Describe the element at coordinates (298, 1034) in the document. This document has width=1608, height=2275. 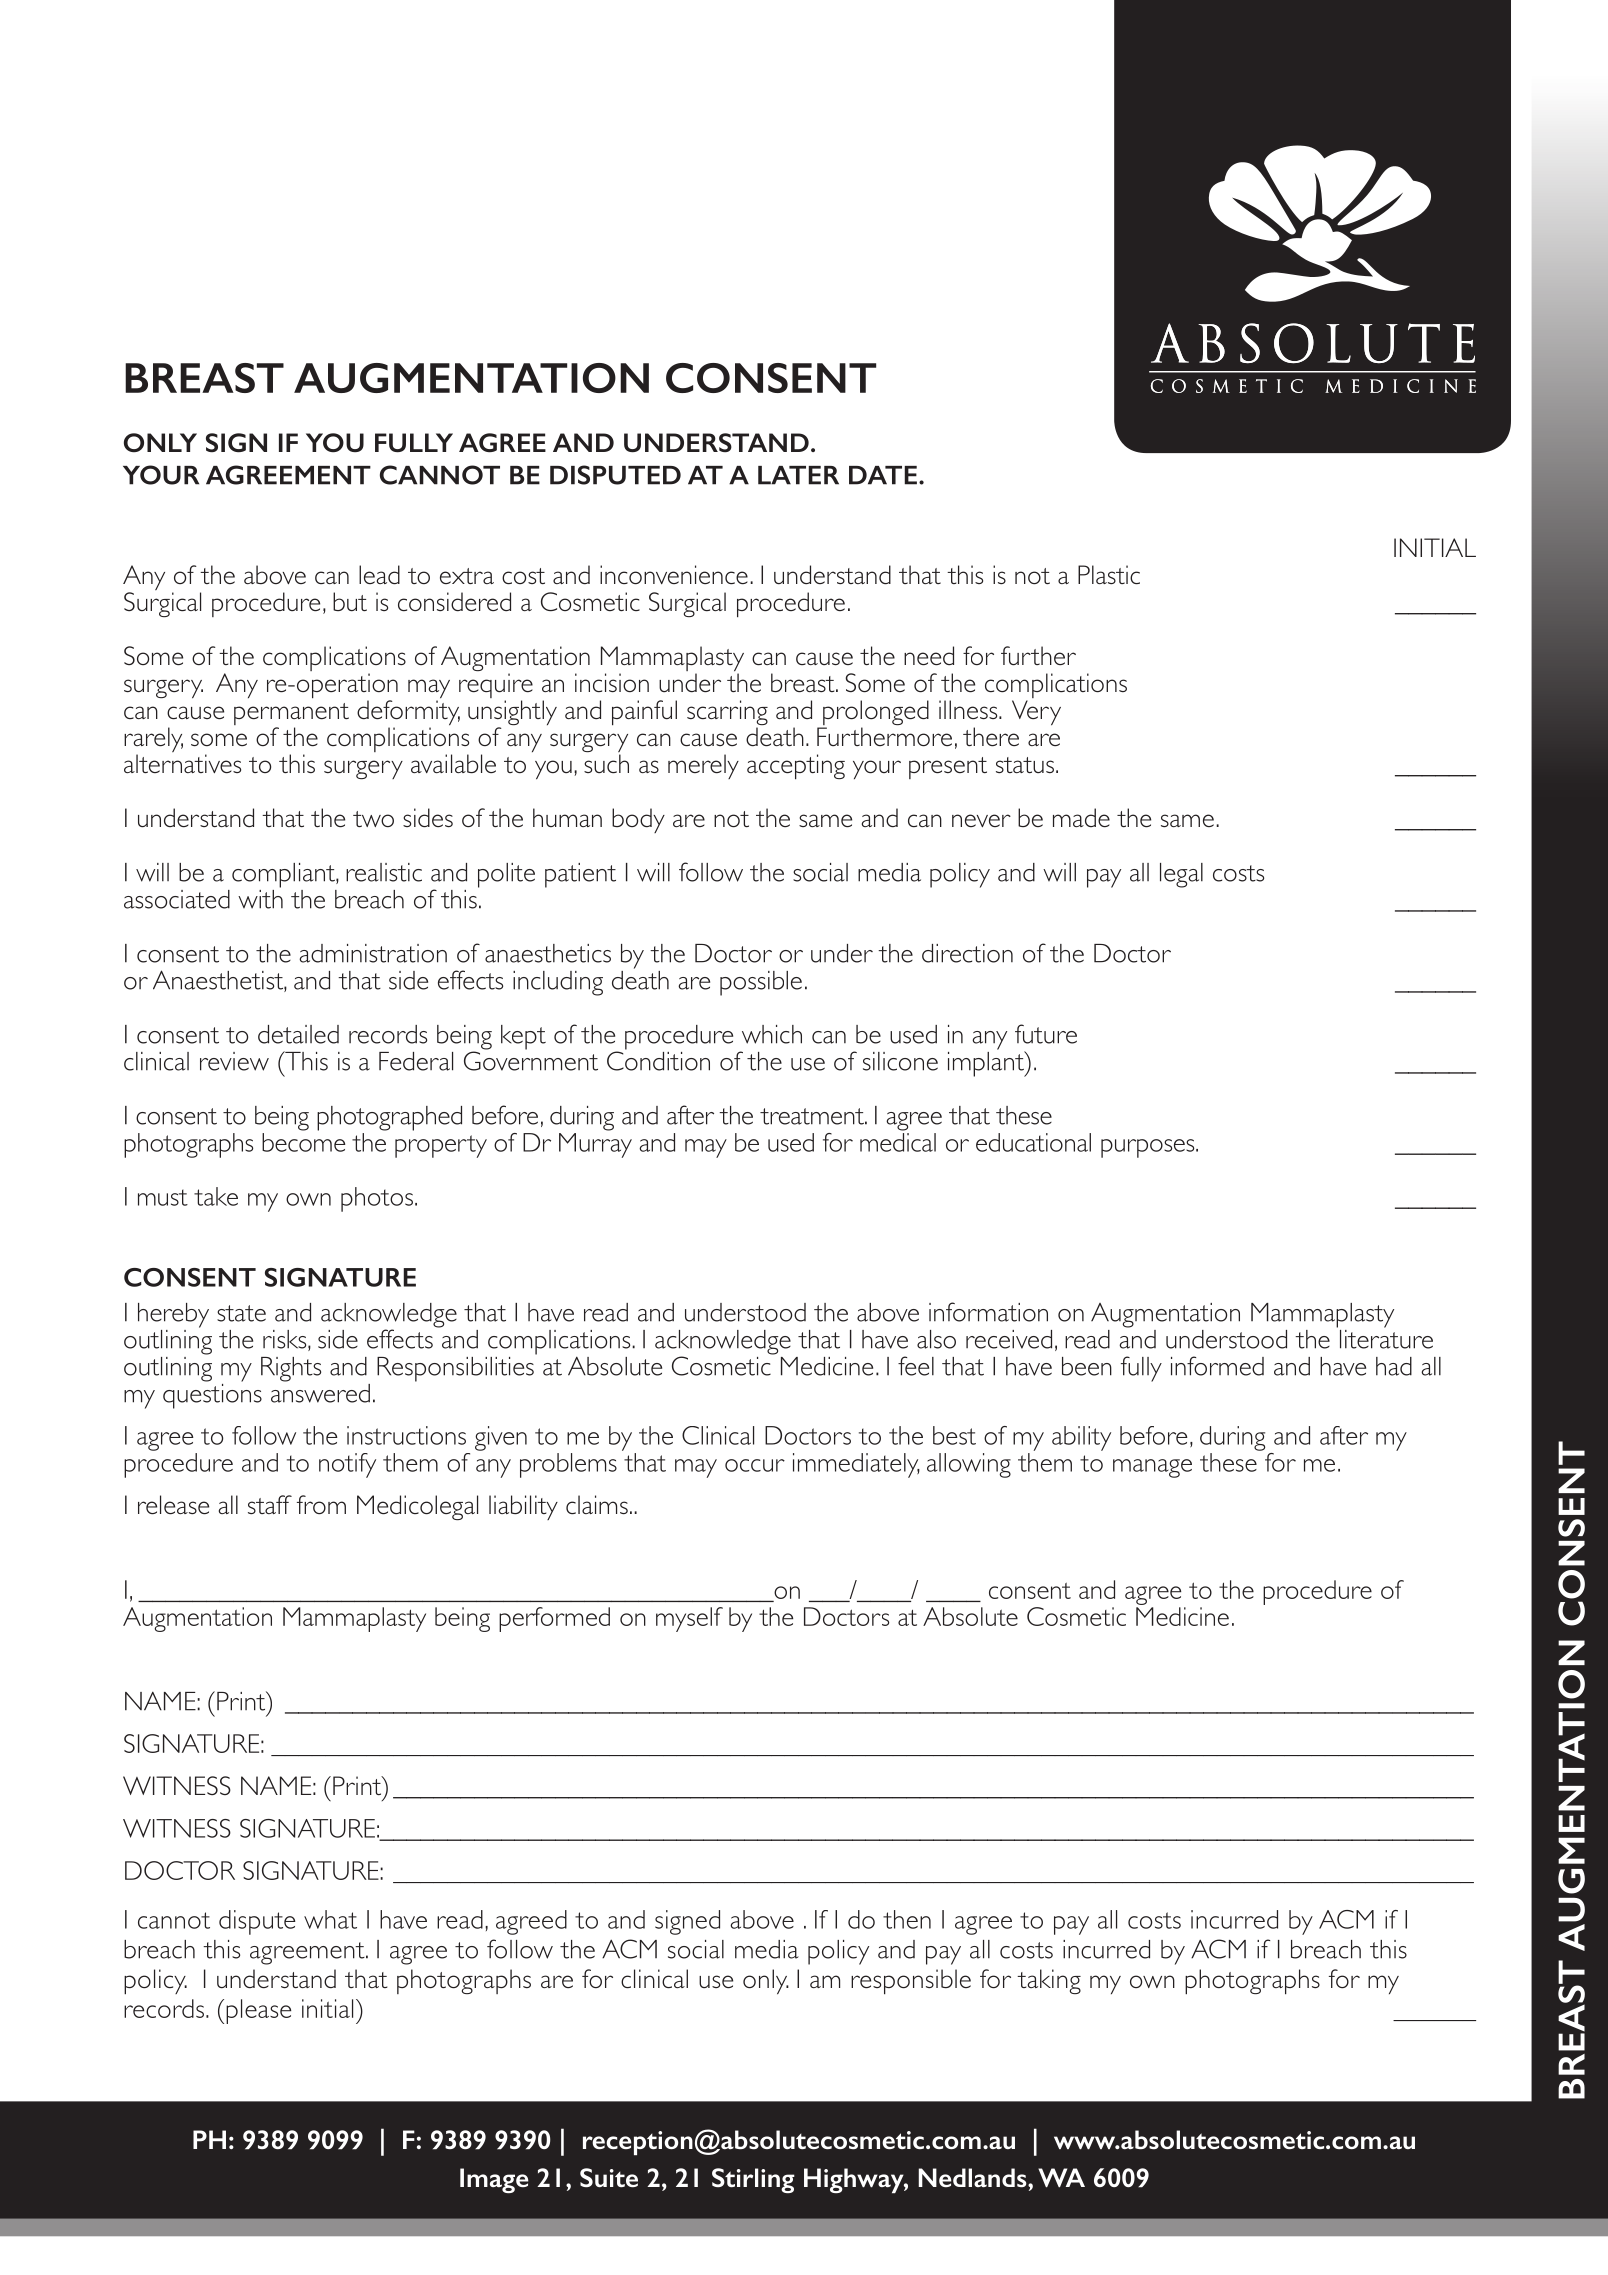
I see `detailed` at that location.
